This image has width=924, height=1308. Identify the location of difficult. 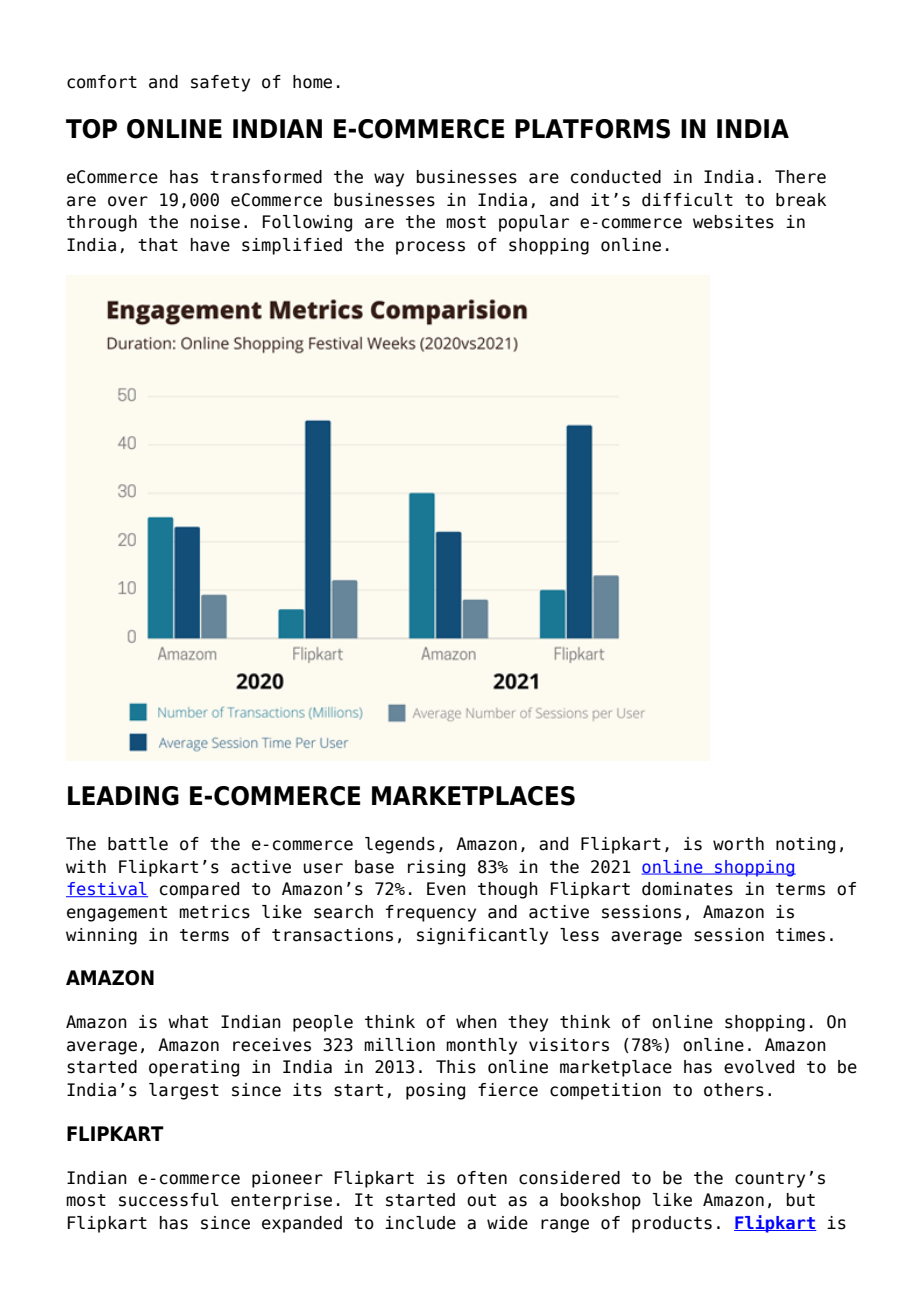
(687, 200).
